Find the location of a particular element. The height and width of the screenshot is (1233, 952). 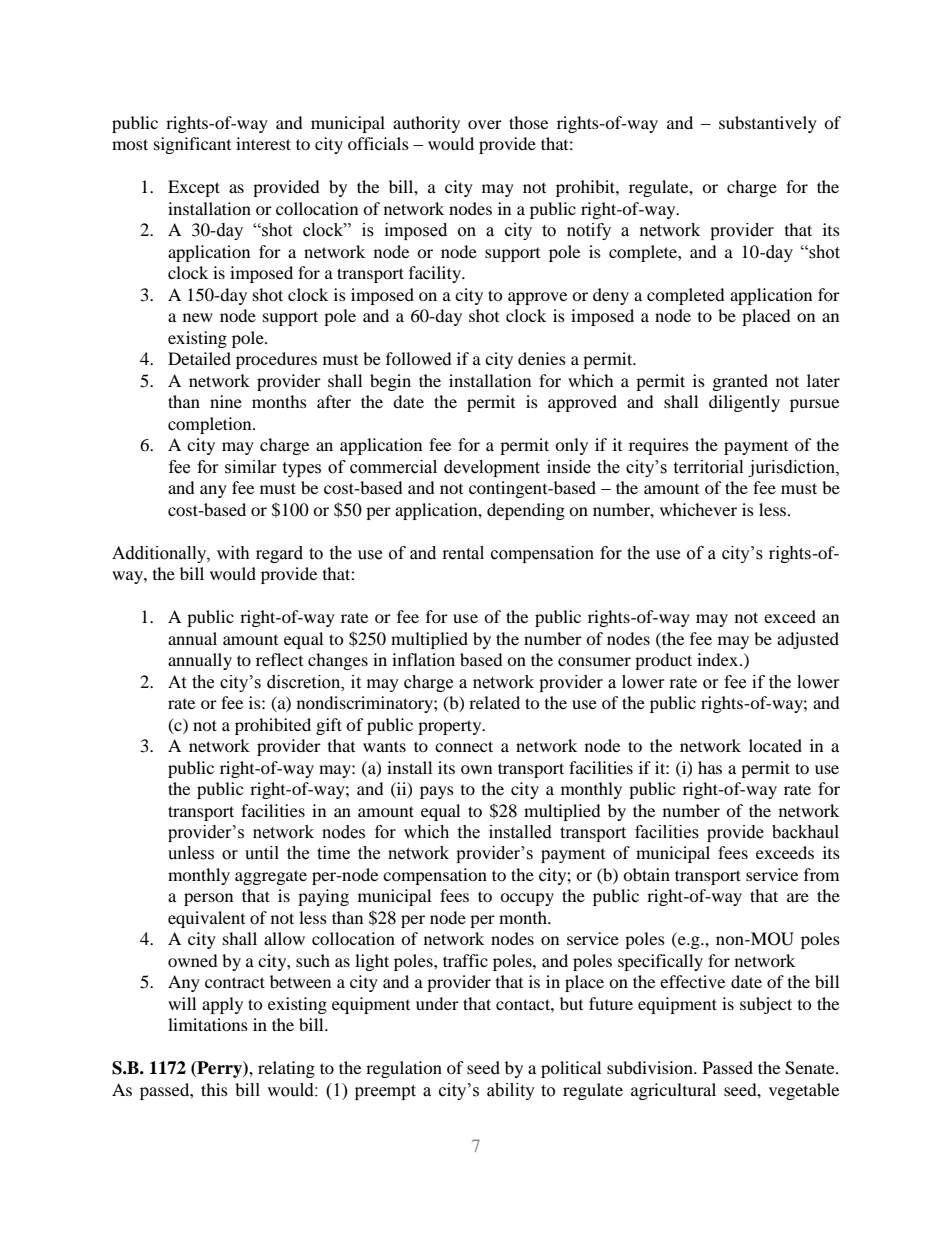

substantively is located at coordinates (768, 124).
